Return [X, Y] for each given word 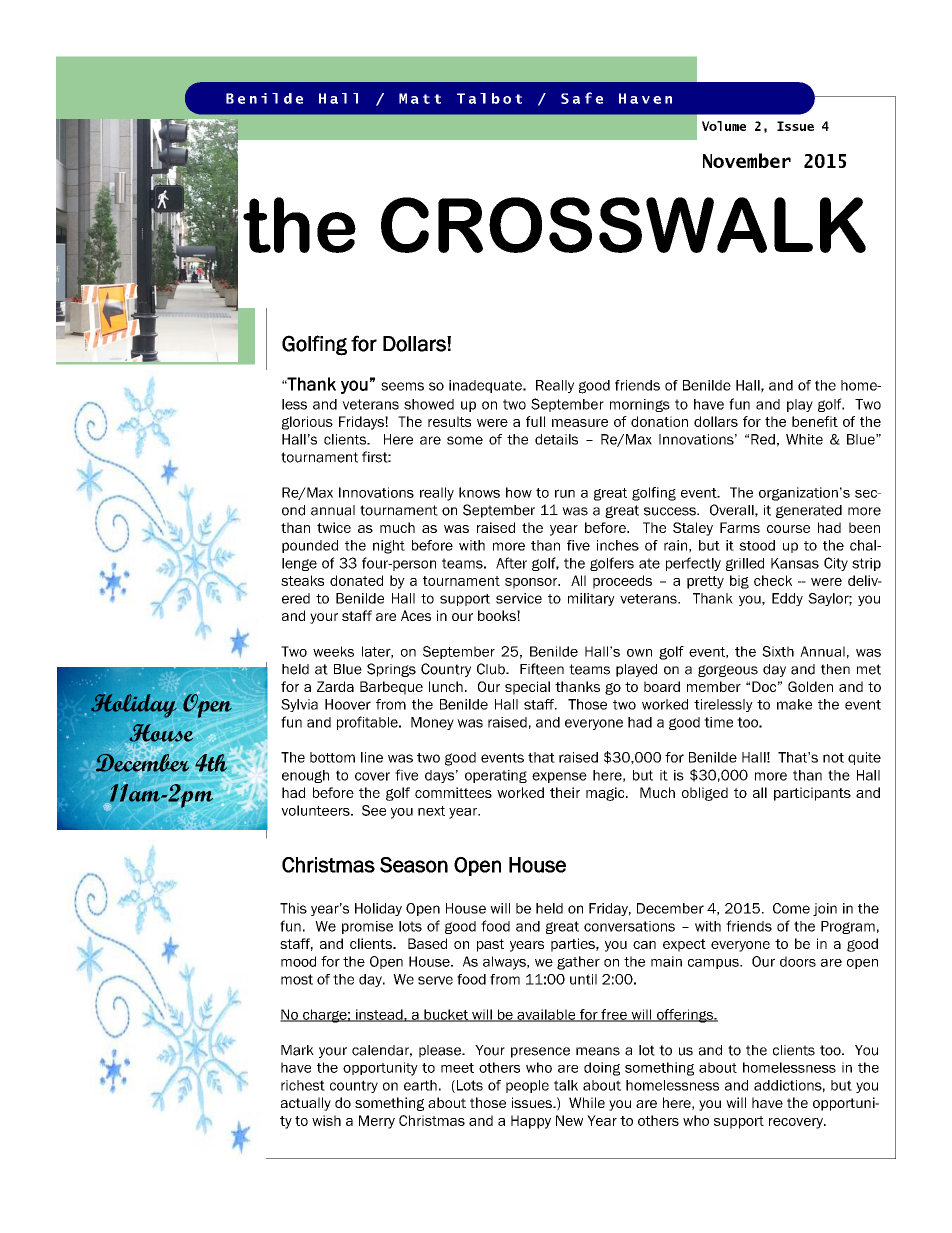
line [372, 757]
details [556, 439]
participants [812, 794]
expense [559, 777]
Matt [420, 98]
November [747, 160]
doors [798, 961]
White [804, 439]
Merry [377, 1122]
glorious [307, 423]
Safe [582, 98]
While [587, 1102]
